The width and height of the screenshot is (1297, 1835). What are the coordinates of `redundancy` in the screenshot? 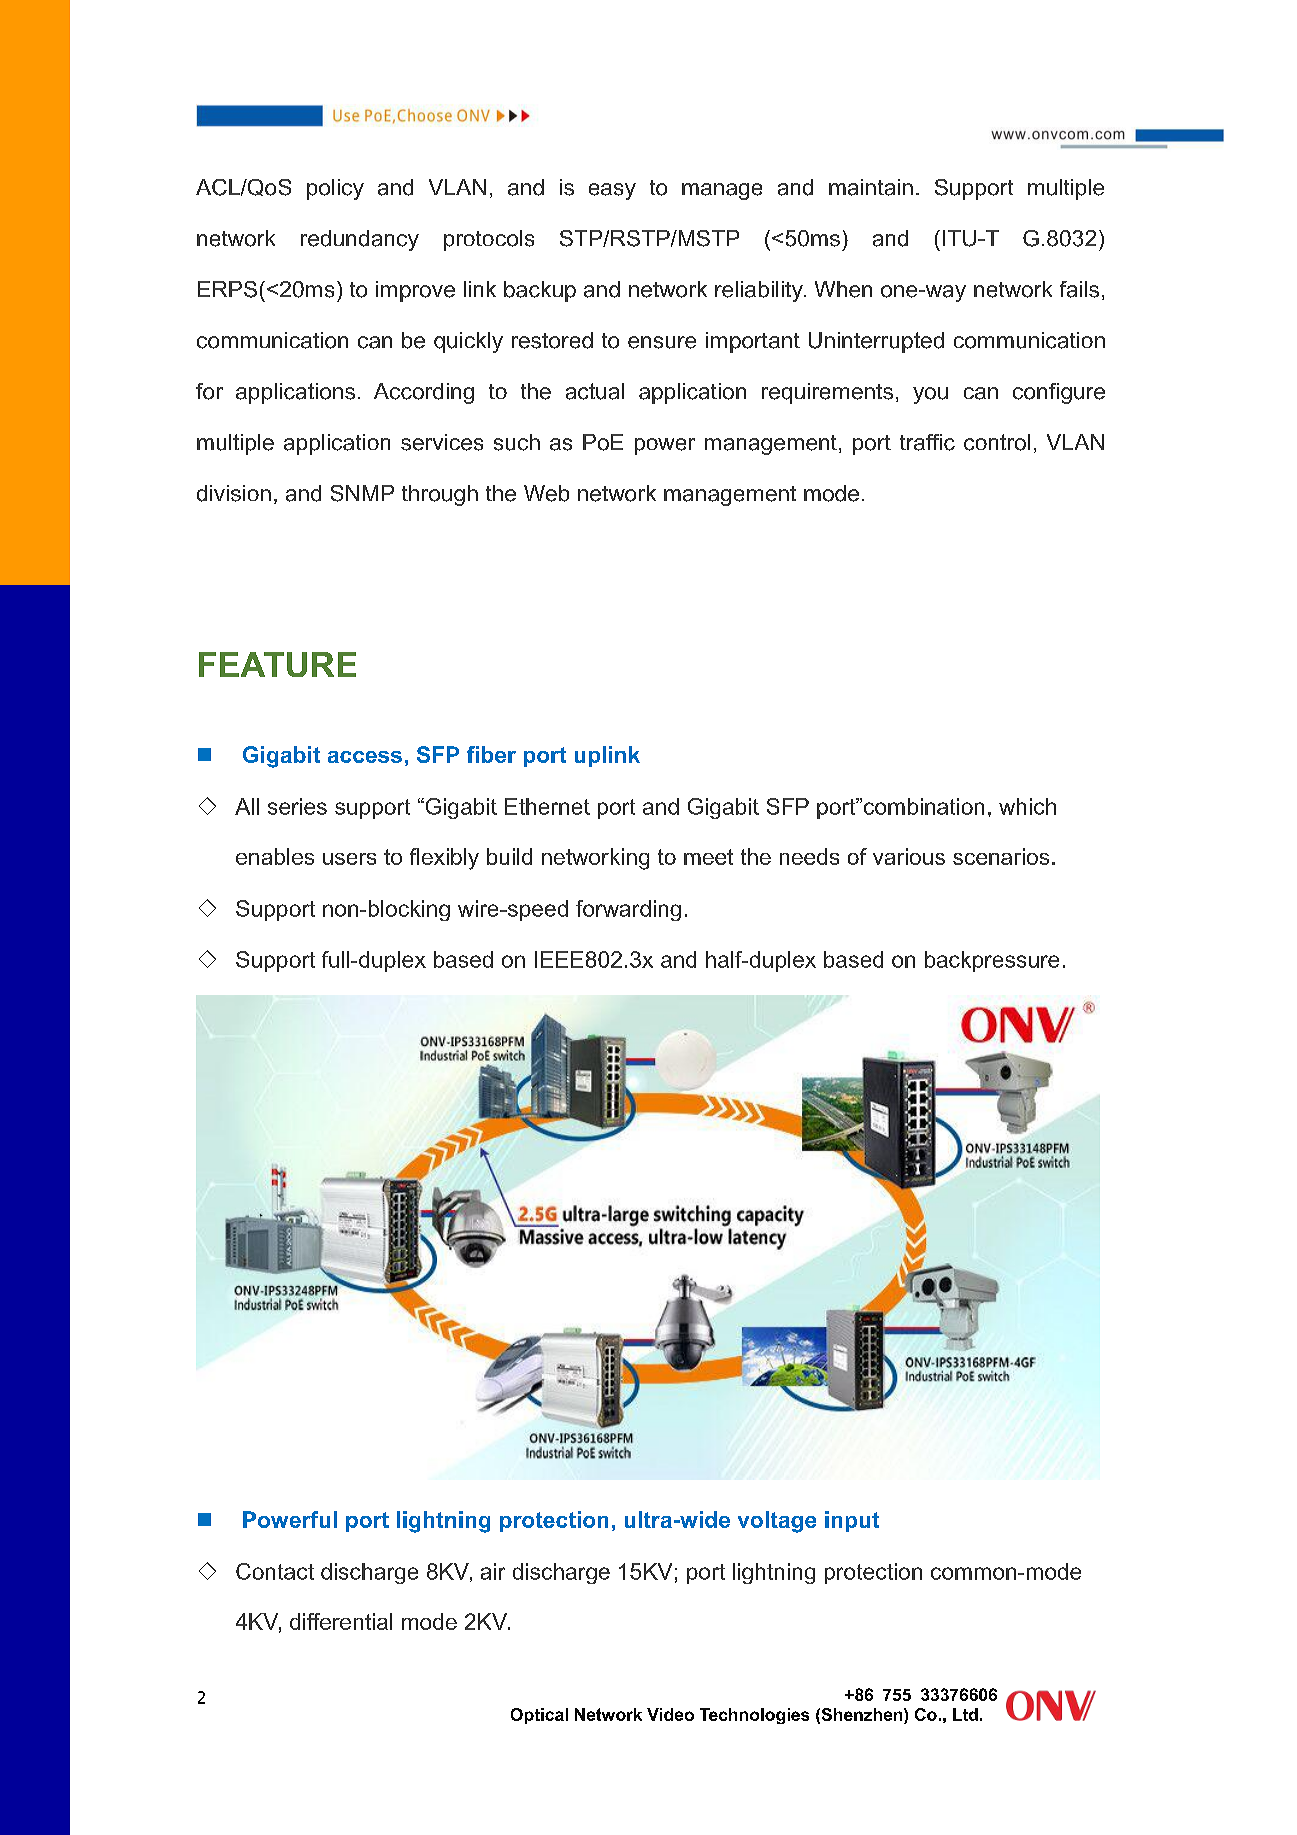 It's located at (360, 240).
